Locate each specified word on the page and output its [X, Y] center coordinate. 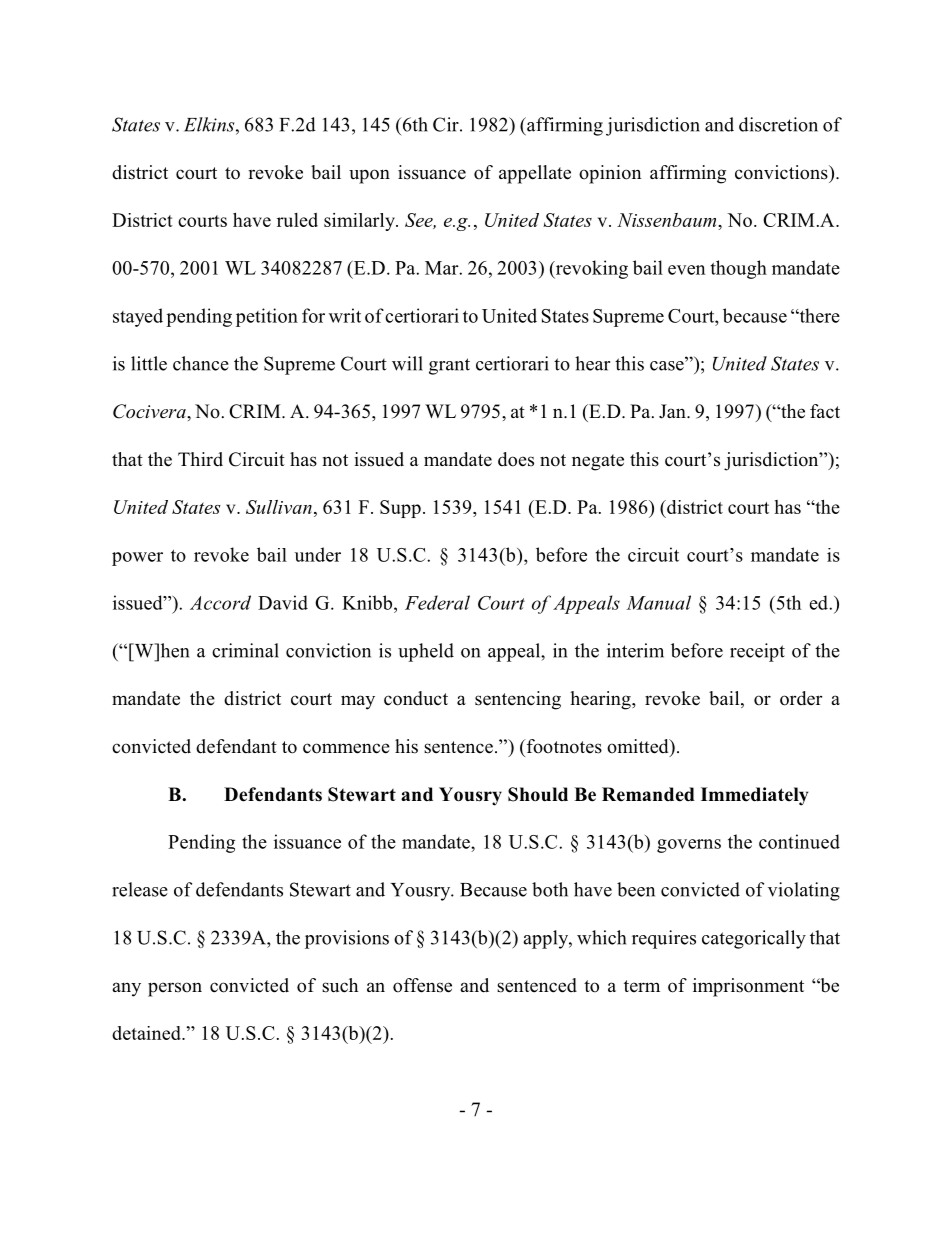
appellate [535, 174]
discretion [778, 124]
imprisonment [748, 987]
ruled [297, 220]
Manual [658, 602]
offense [422, 985]
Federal [437, 602]
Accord [220, 602]
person [175, 989]
